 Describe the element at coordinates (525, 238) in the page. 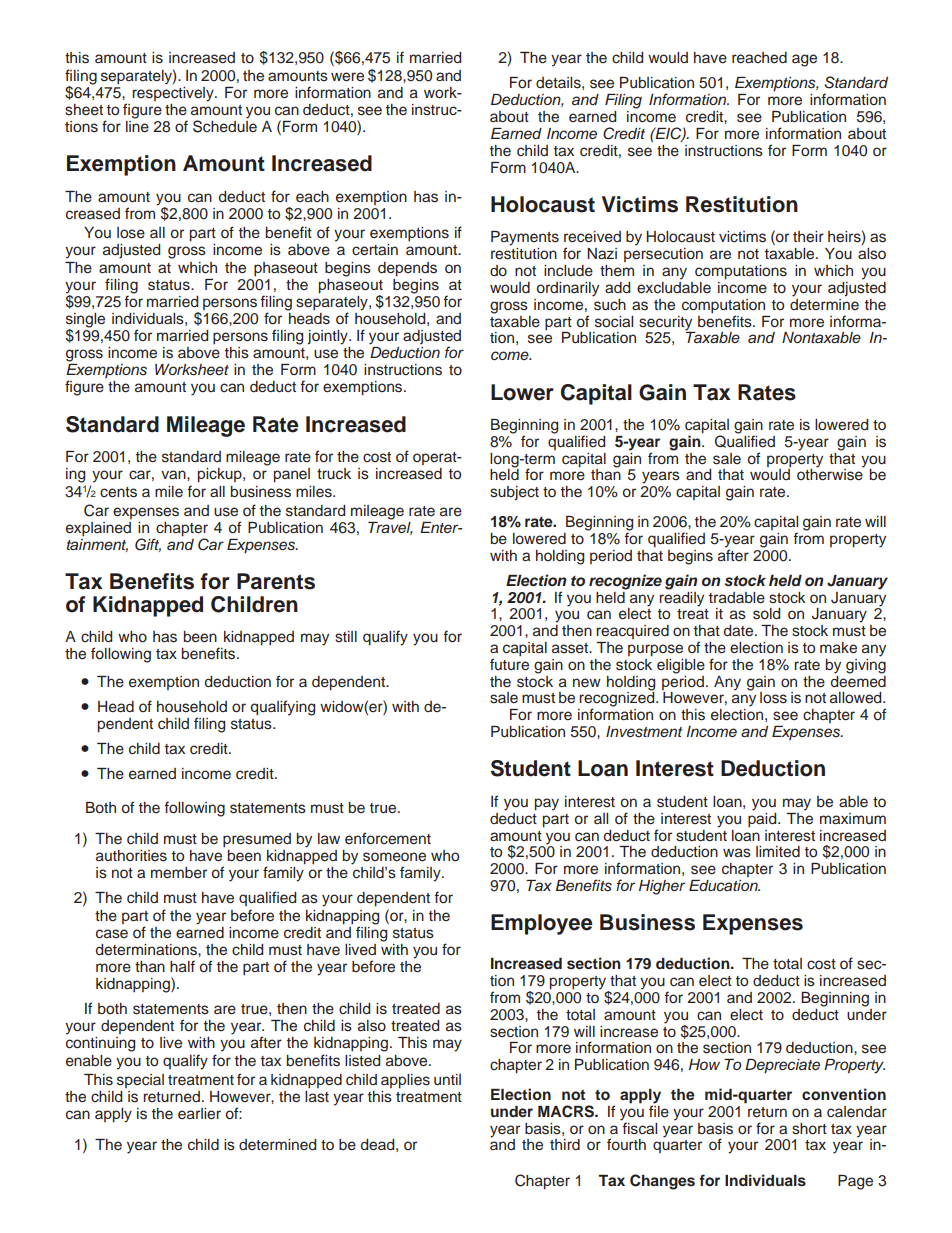

I see `Payments` at that location.
